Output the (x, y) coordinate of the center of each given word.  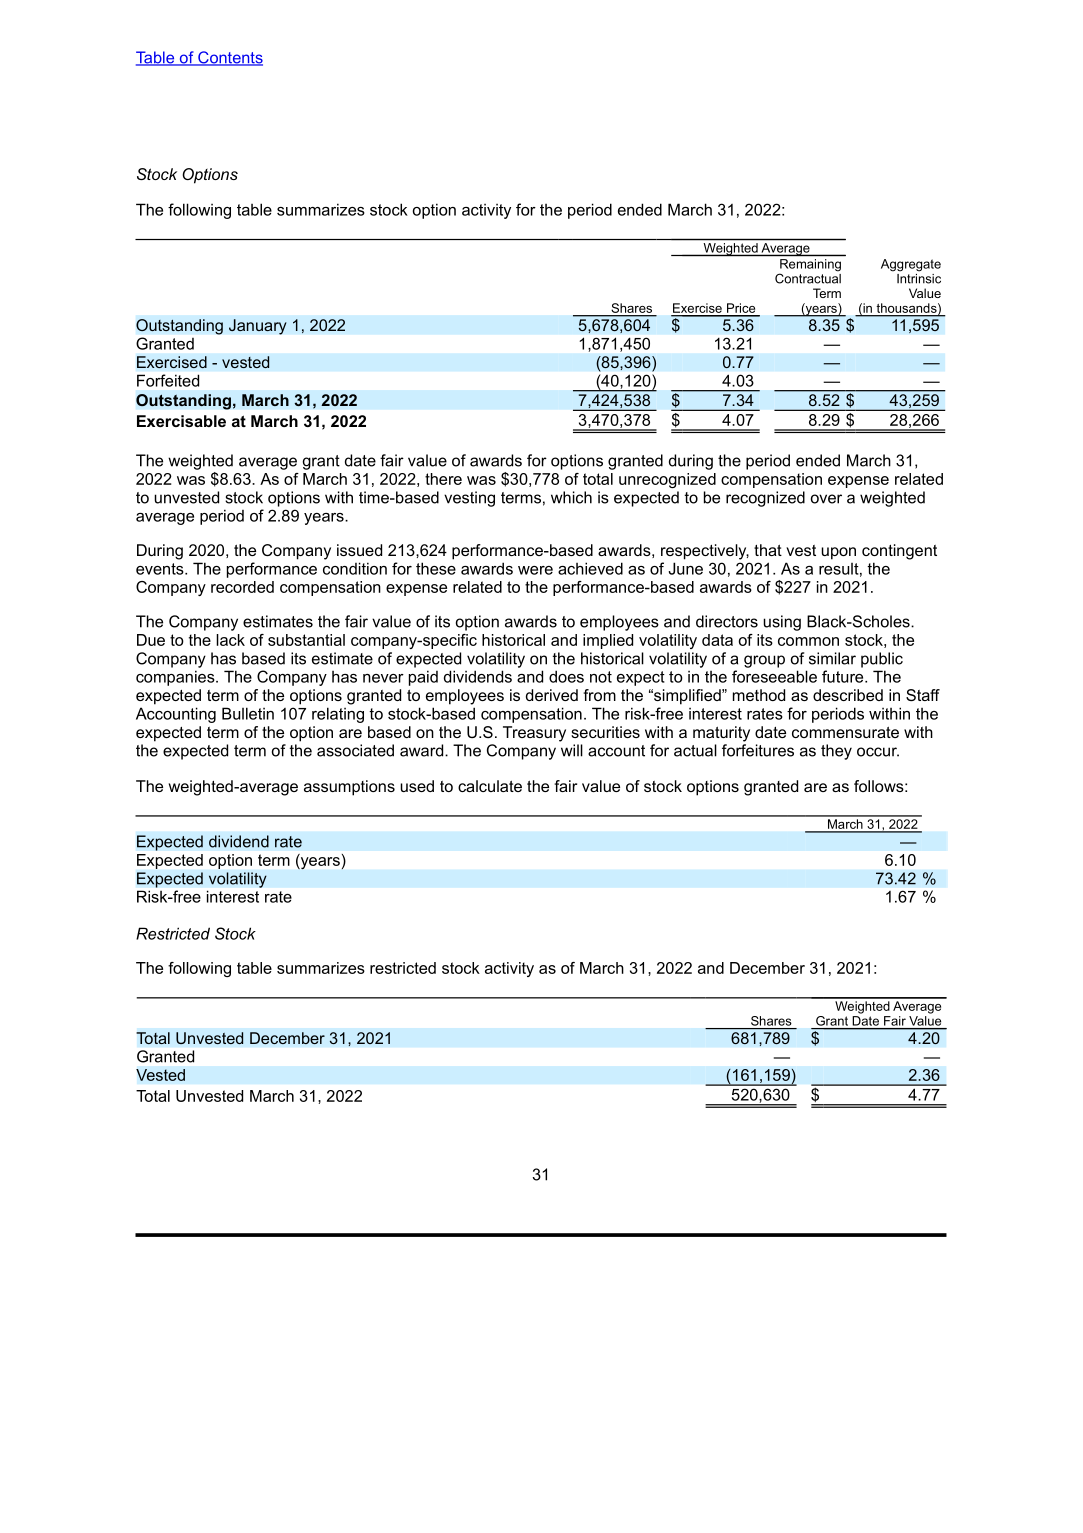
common (808, 641)
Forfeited (168, 380)
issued (359, 550)
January (258, 327)
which (571, 497)
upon (838, 553)
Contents (229, 58)
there (443, 479)
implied (608, 641)
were (535, 570)
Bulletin (248, 713)
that (768, 550)
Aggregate (911, 265)
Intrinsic (919, 277)
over (826, 499)
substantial (306, 640)
